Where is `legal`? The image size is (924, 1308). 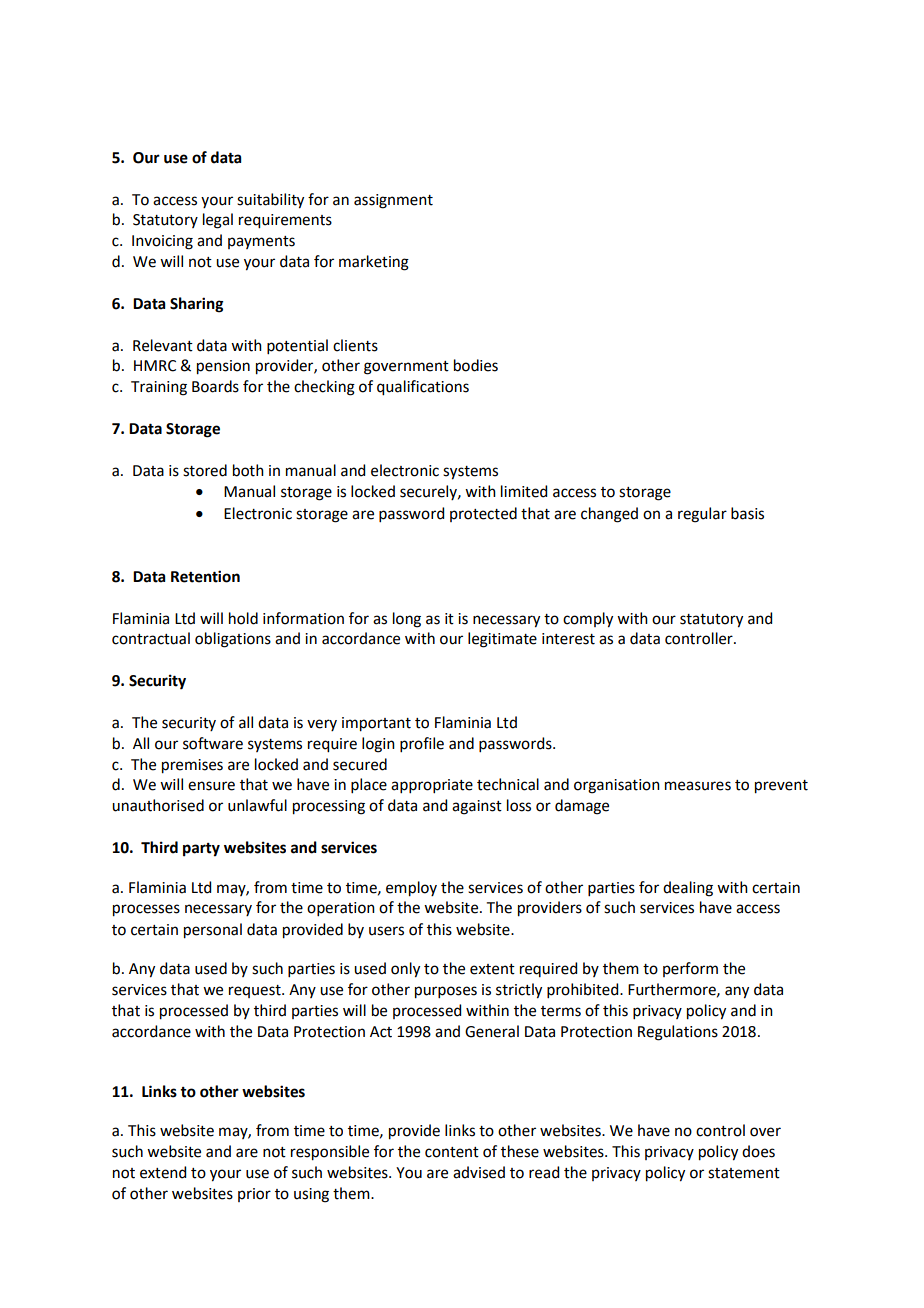 legal is located at coordinates (218, 221).
